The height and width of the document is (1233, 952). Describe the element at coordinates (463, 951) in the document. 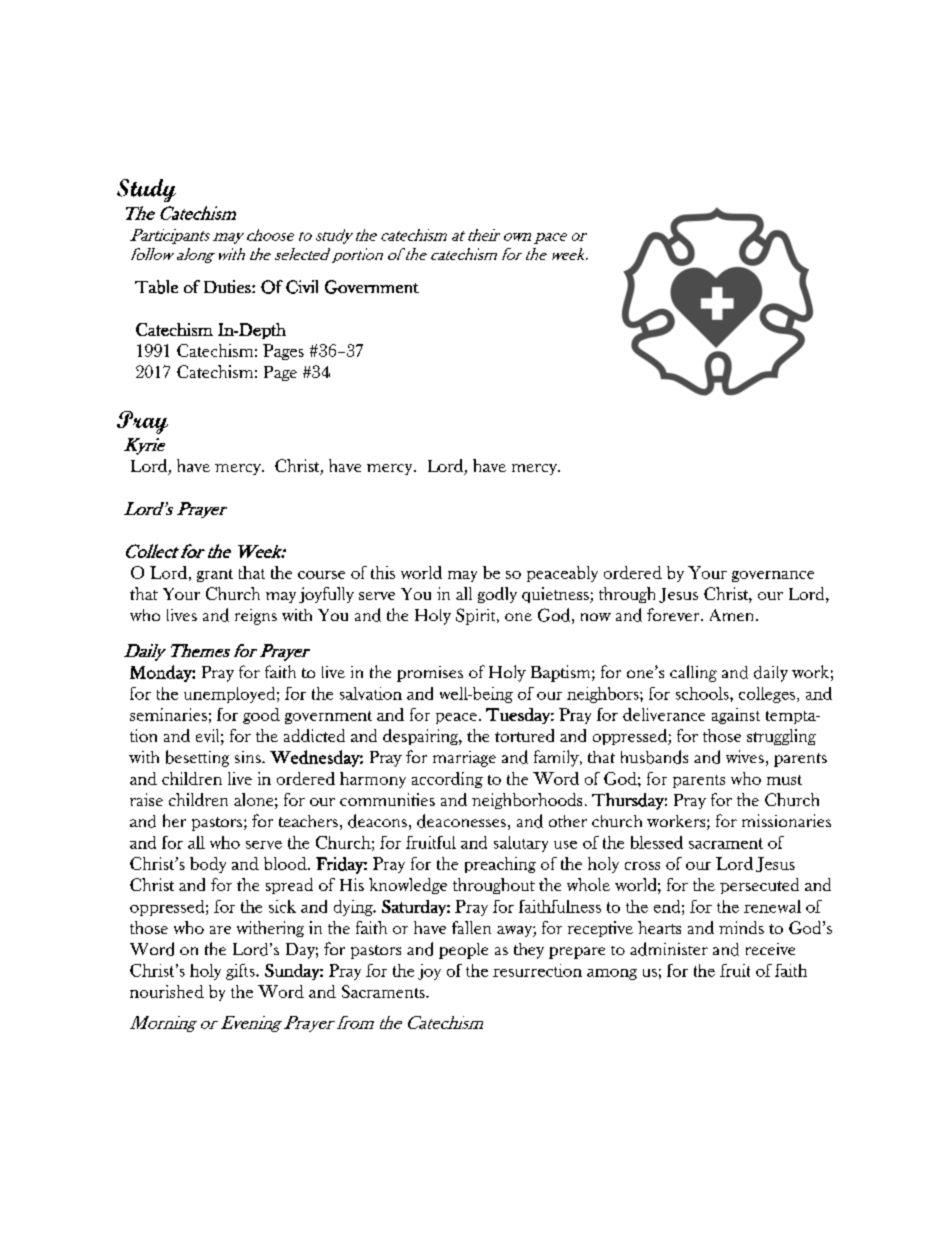

I see `people` at that location.
